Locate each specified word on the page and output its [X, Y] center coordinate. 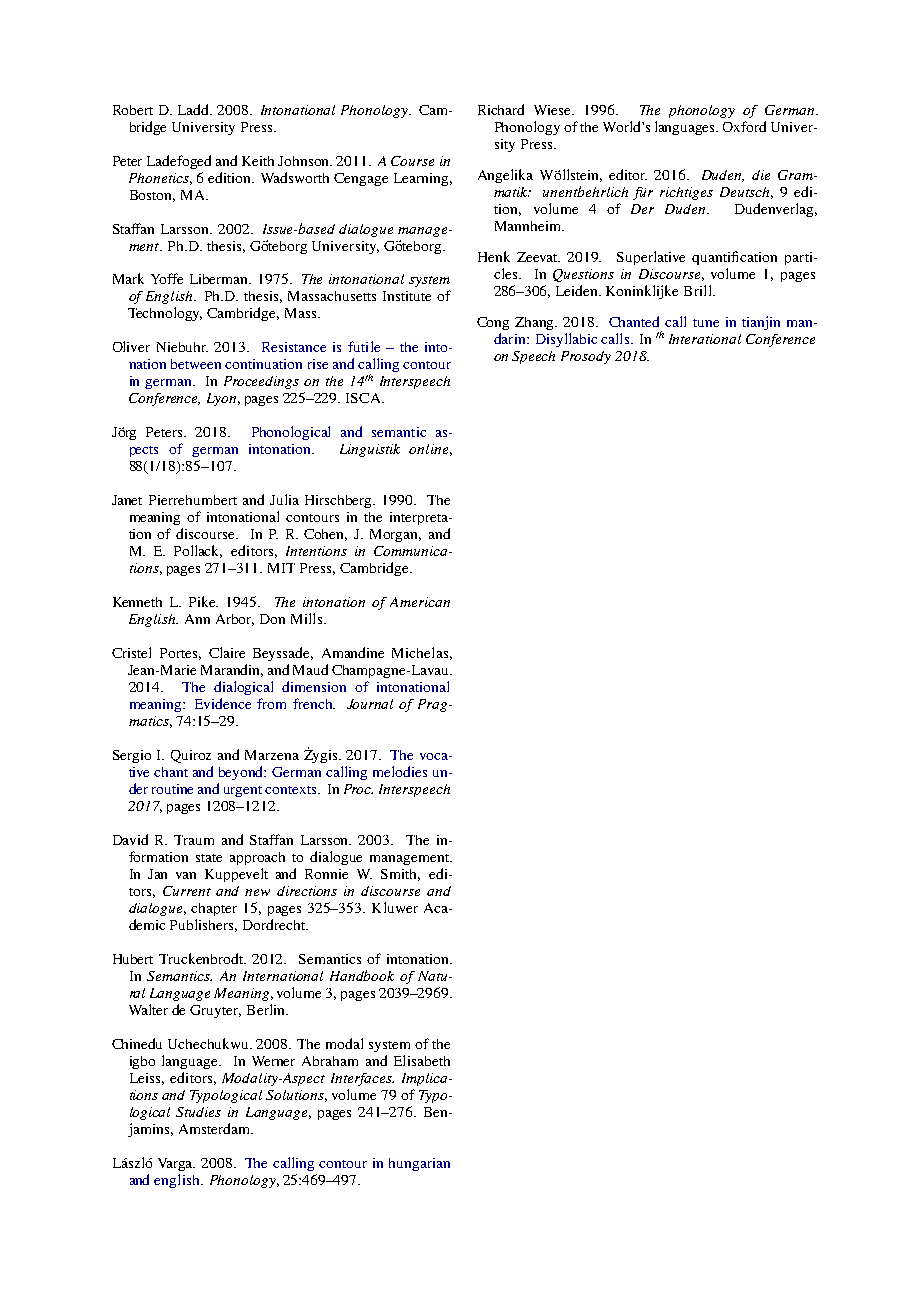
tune [706, 323]
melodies [400, 771]
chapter [214, 909]
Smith [400, 875]
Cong [493, 323]
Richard [501, 109]
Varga [176, 1164]
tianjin [761, 323]
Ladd [195, 109]
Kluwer [395, 907]
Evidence [223, 703]
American [420, 602]
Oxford [744, 126]
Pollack [198, 551]
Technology [165, 314]
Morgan [395, 535]
